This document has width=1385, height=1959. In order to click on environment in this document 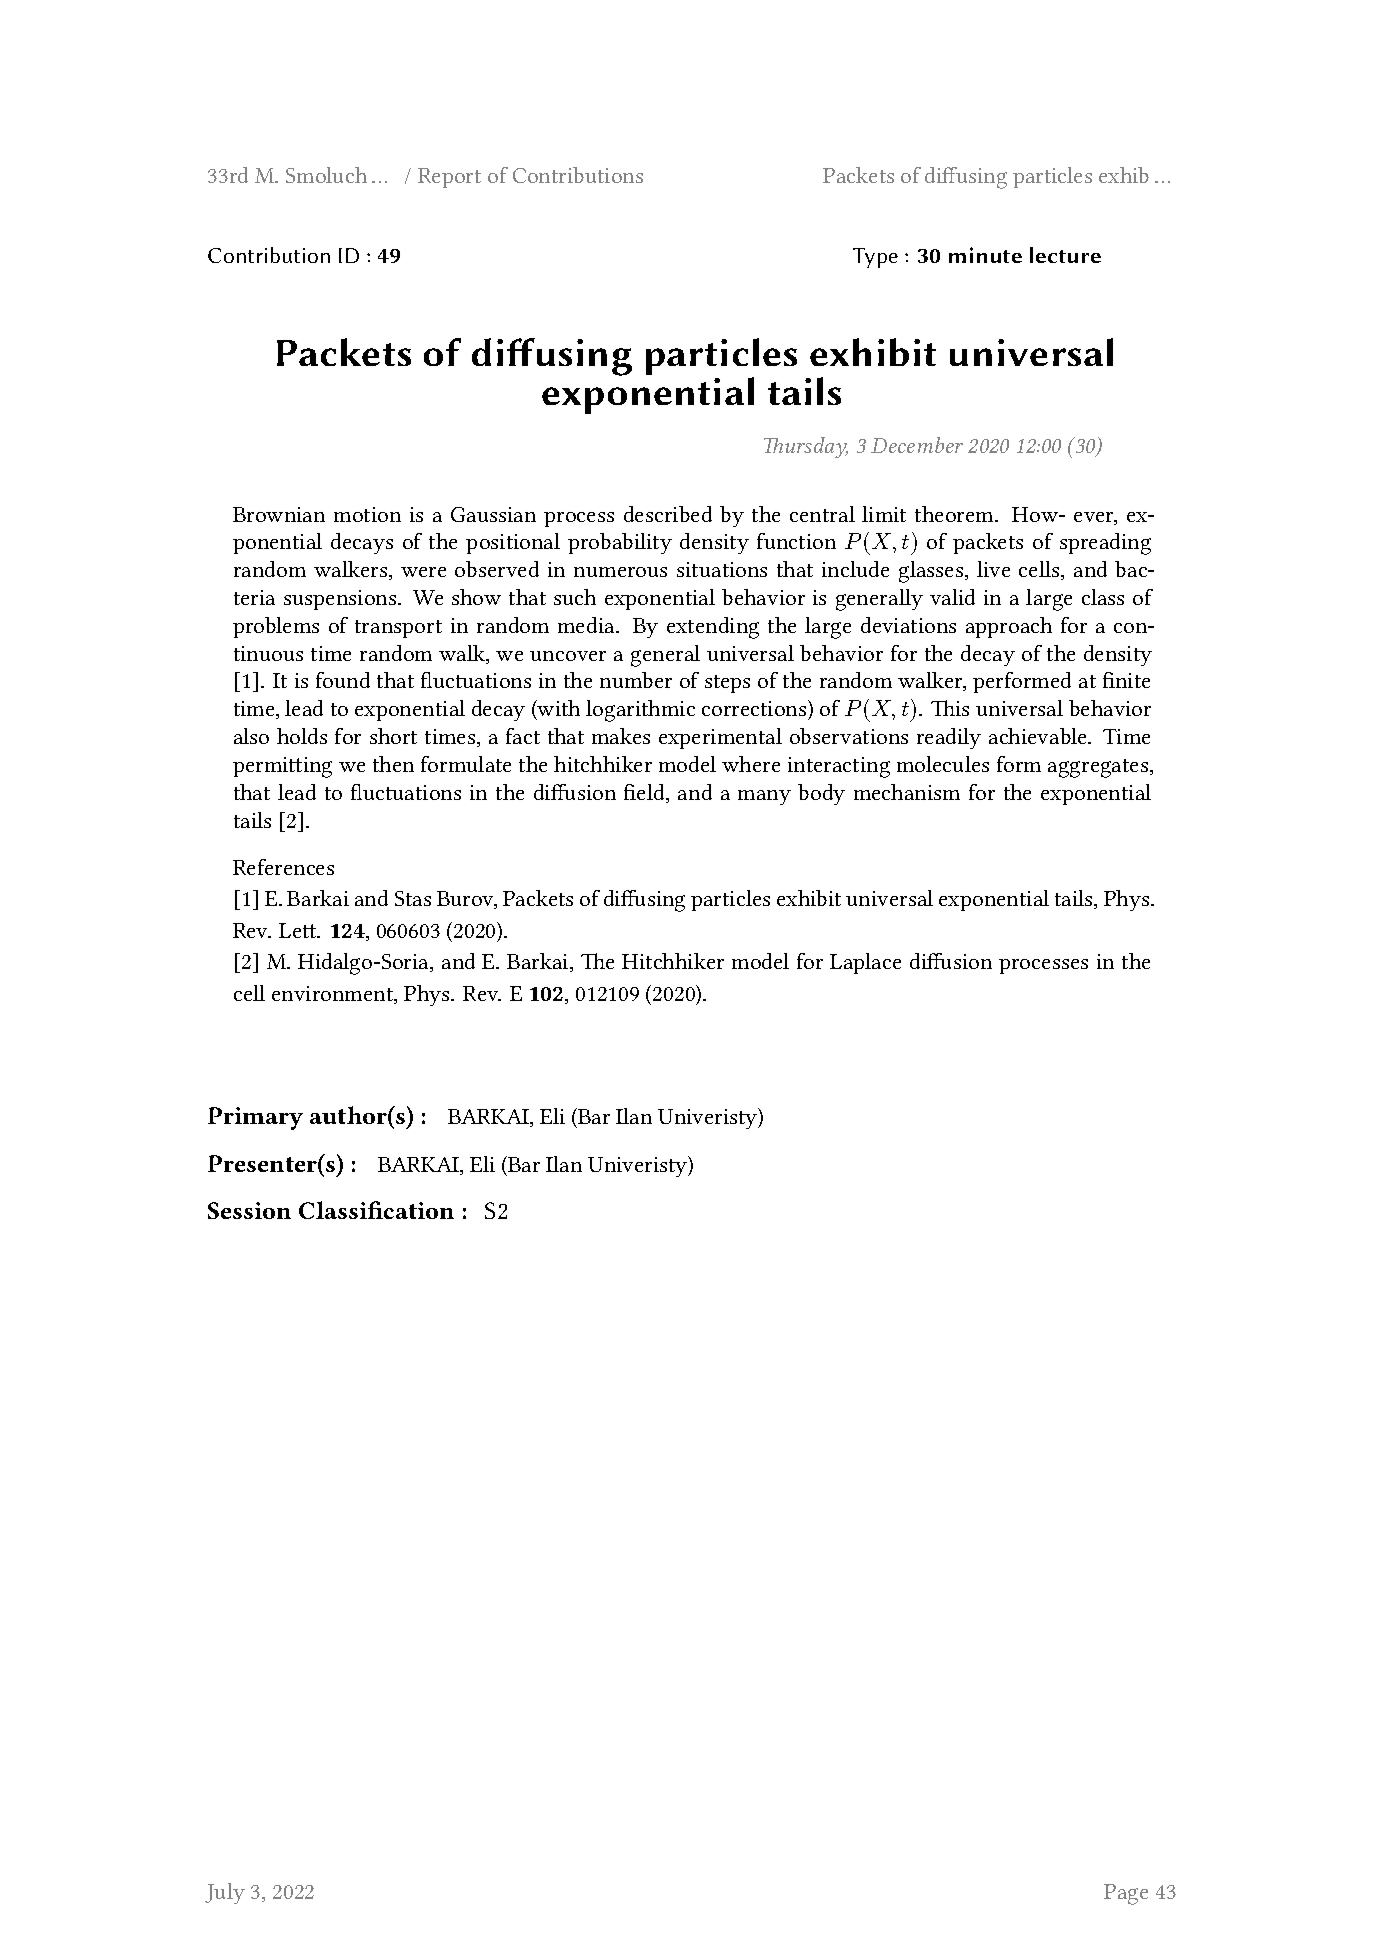, I will do `click(334, 995)`.
